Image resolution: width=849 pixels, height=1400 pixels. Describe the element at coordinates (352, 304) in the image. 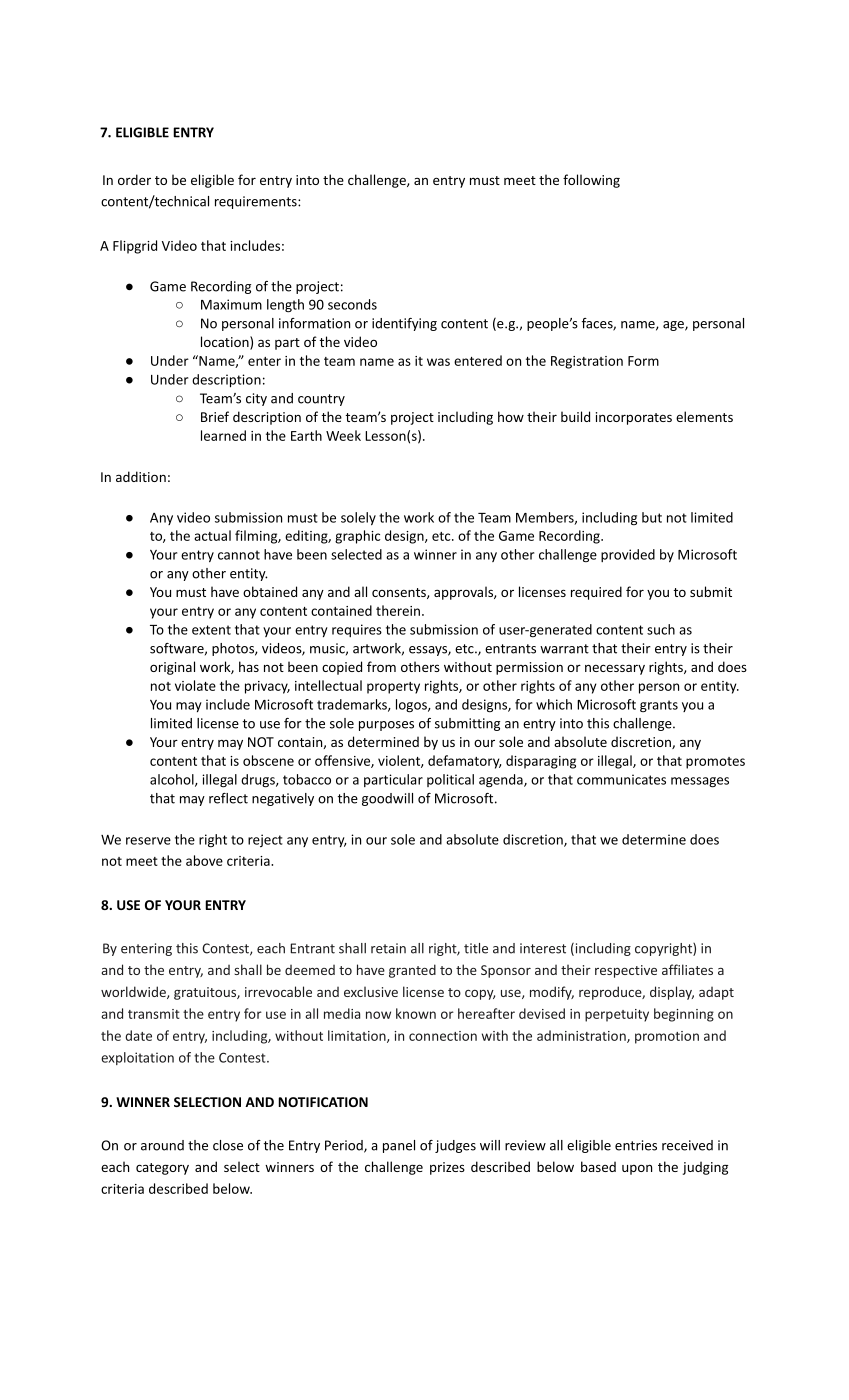

I see `seconds` at that location.
